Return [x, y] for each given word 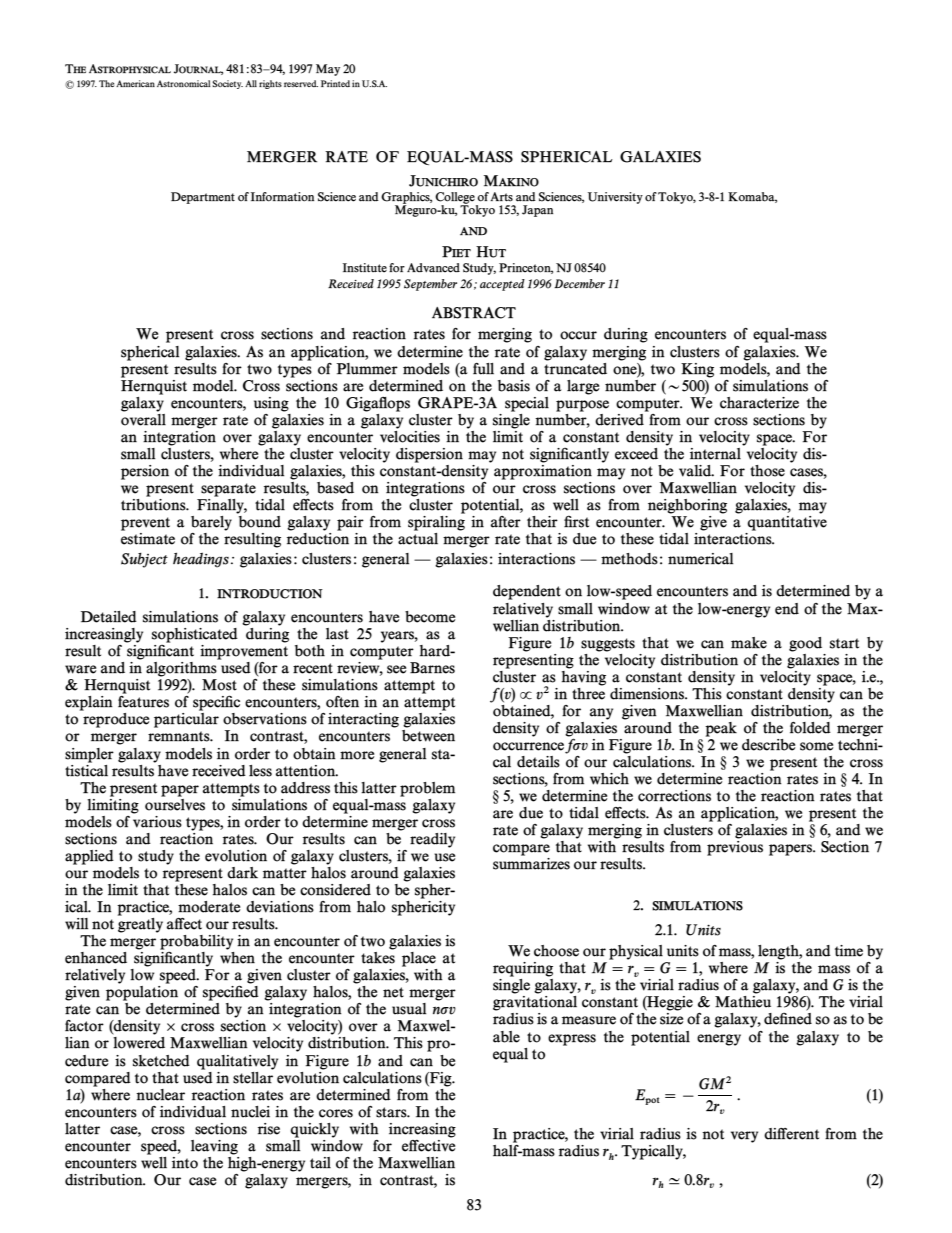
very [744, 1137]
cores [336, 1113]
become [430, 617]
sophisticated [195, 635]
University [615, 198]
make [749, 643]
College [456, 199]
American [135, 83]
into [185, 1163]
